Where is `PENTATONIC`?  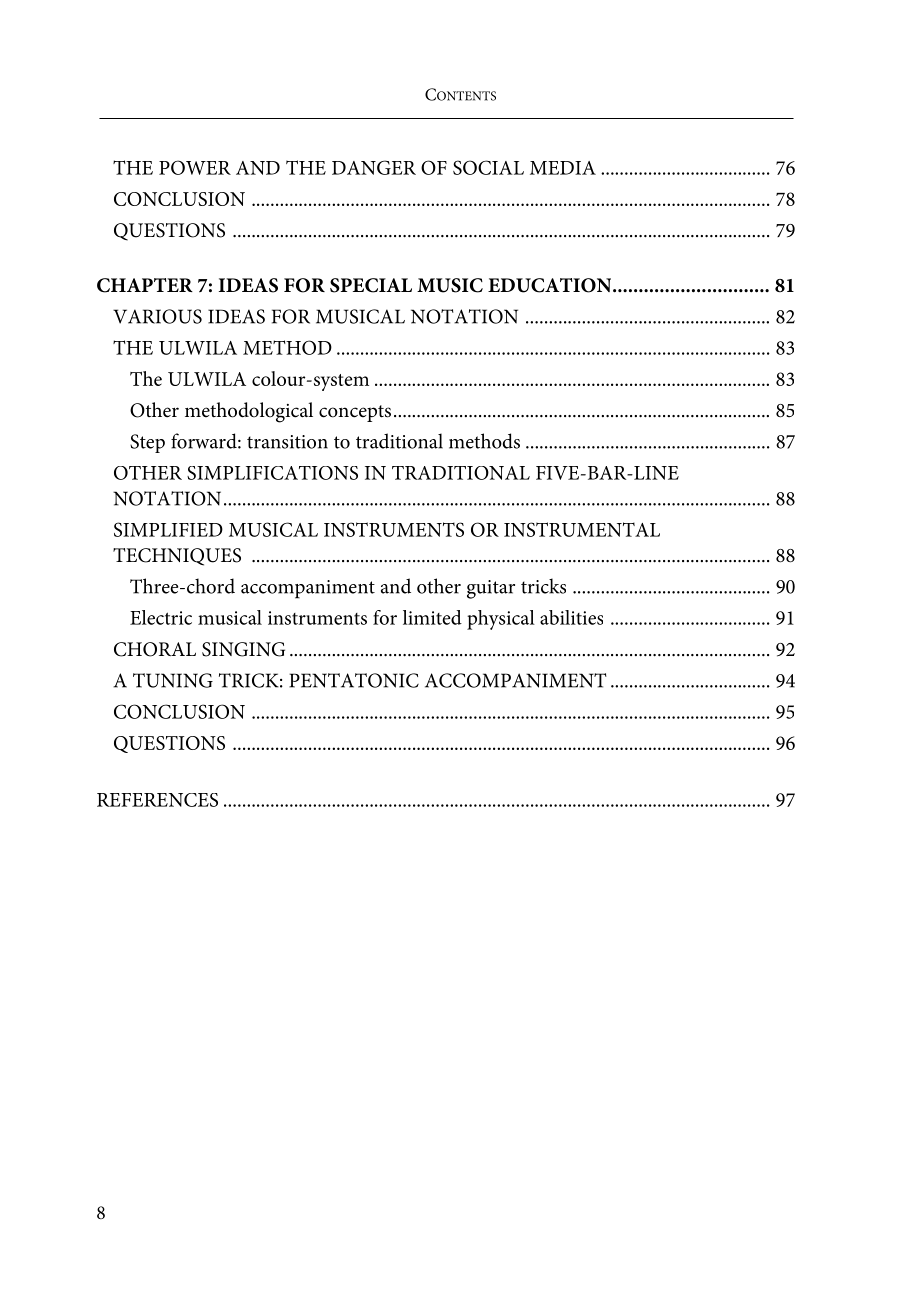 PENTATONIC is located at coordinates (354, 680).
